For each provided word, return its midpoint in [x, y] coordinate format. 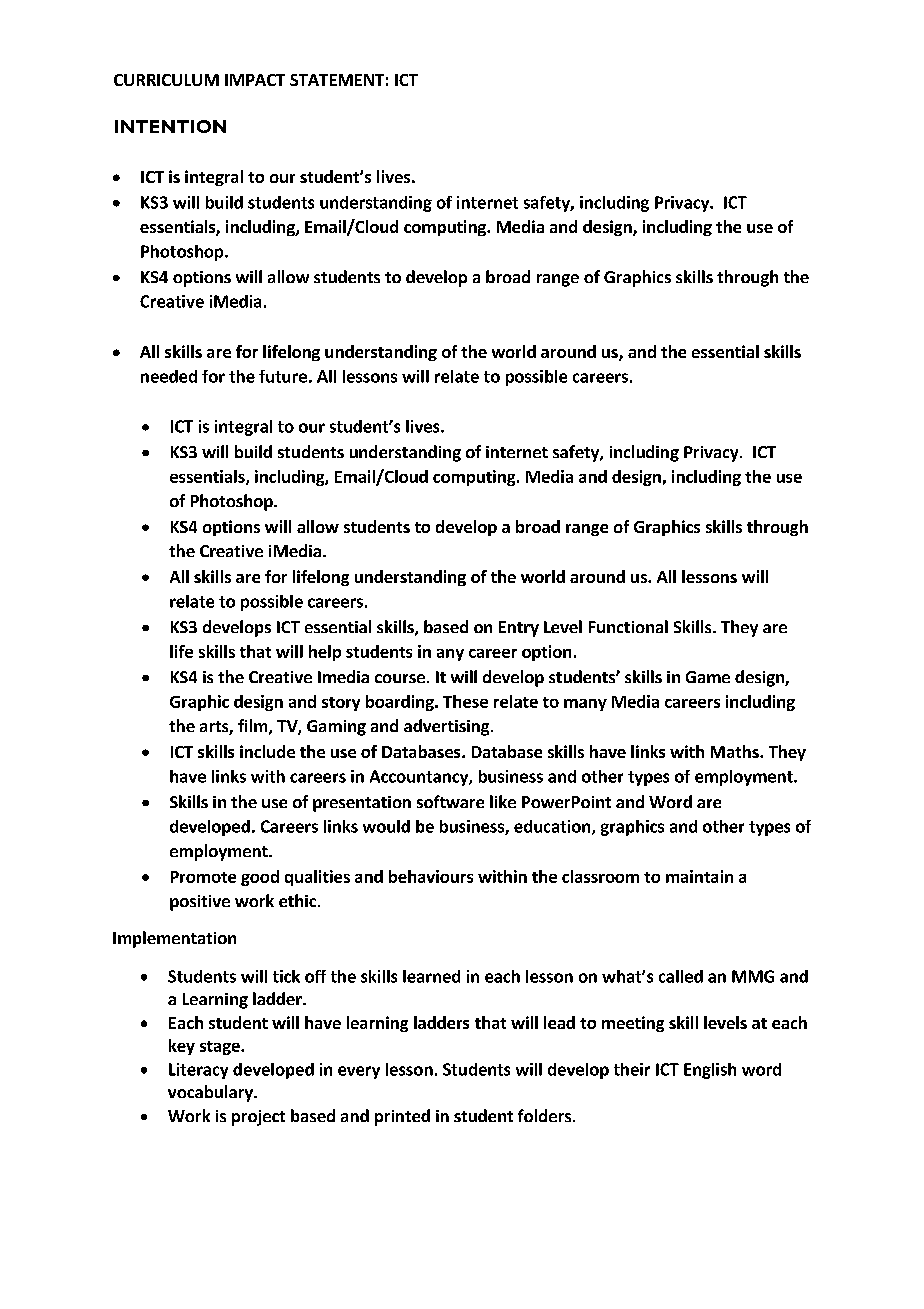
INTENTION [170, 126]
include [267, 751]
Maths [736, 751]
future [283, 376]
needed [169, 376]
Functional [628, 626]
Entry [519, 629]
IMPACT [255, 80]
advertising [448, 727]
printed [402, 1117]
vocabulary [211, 1093]
